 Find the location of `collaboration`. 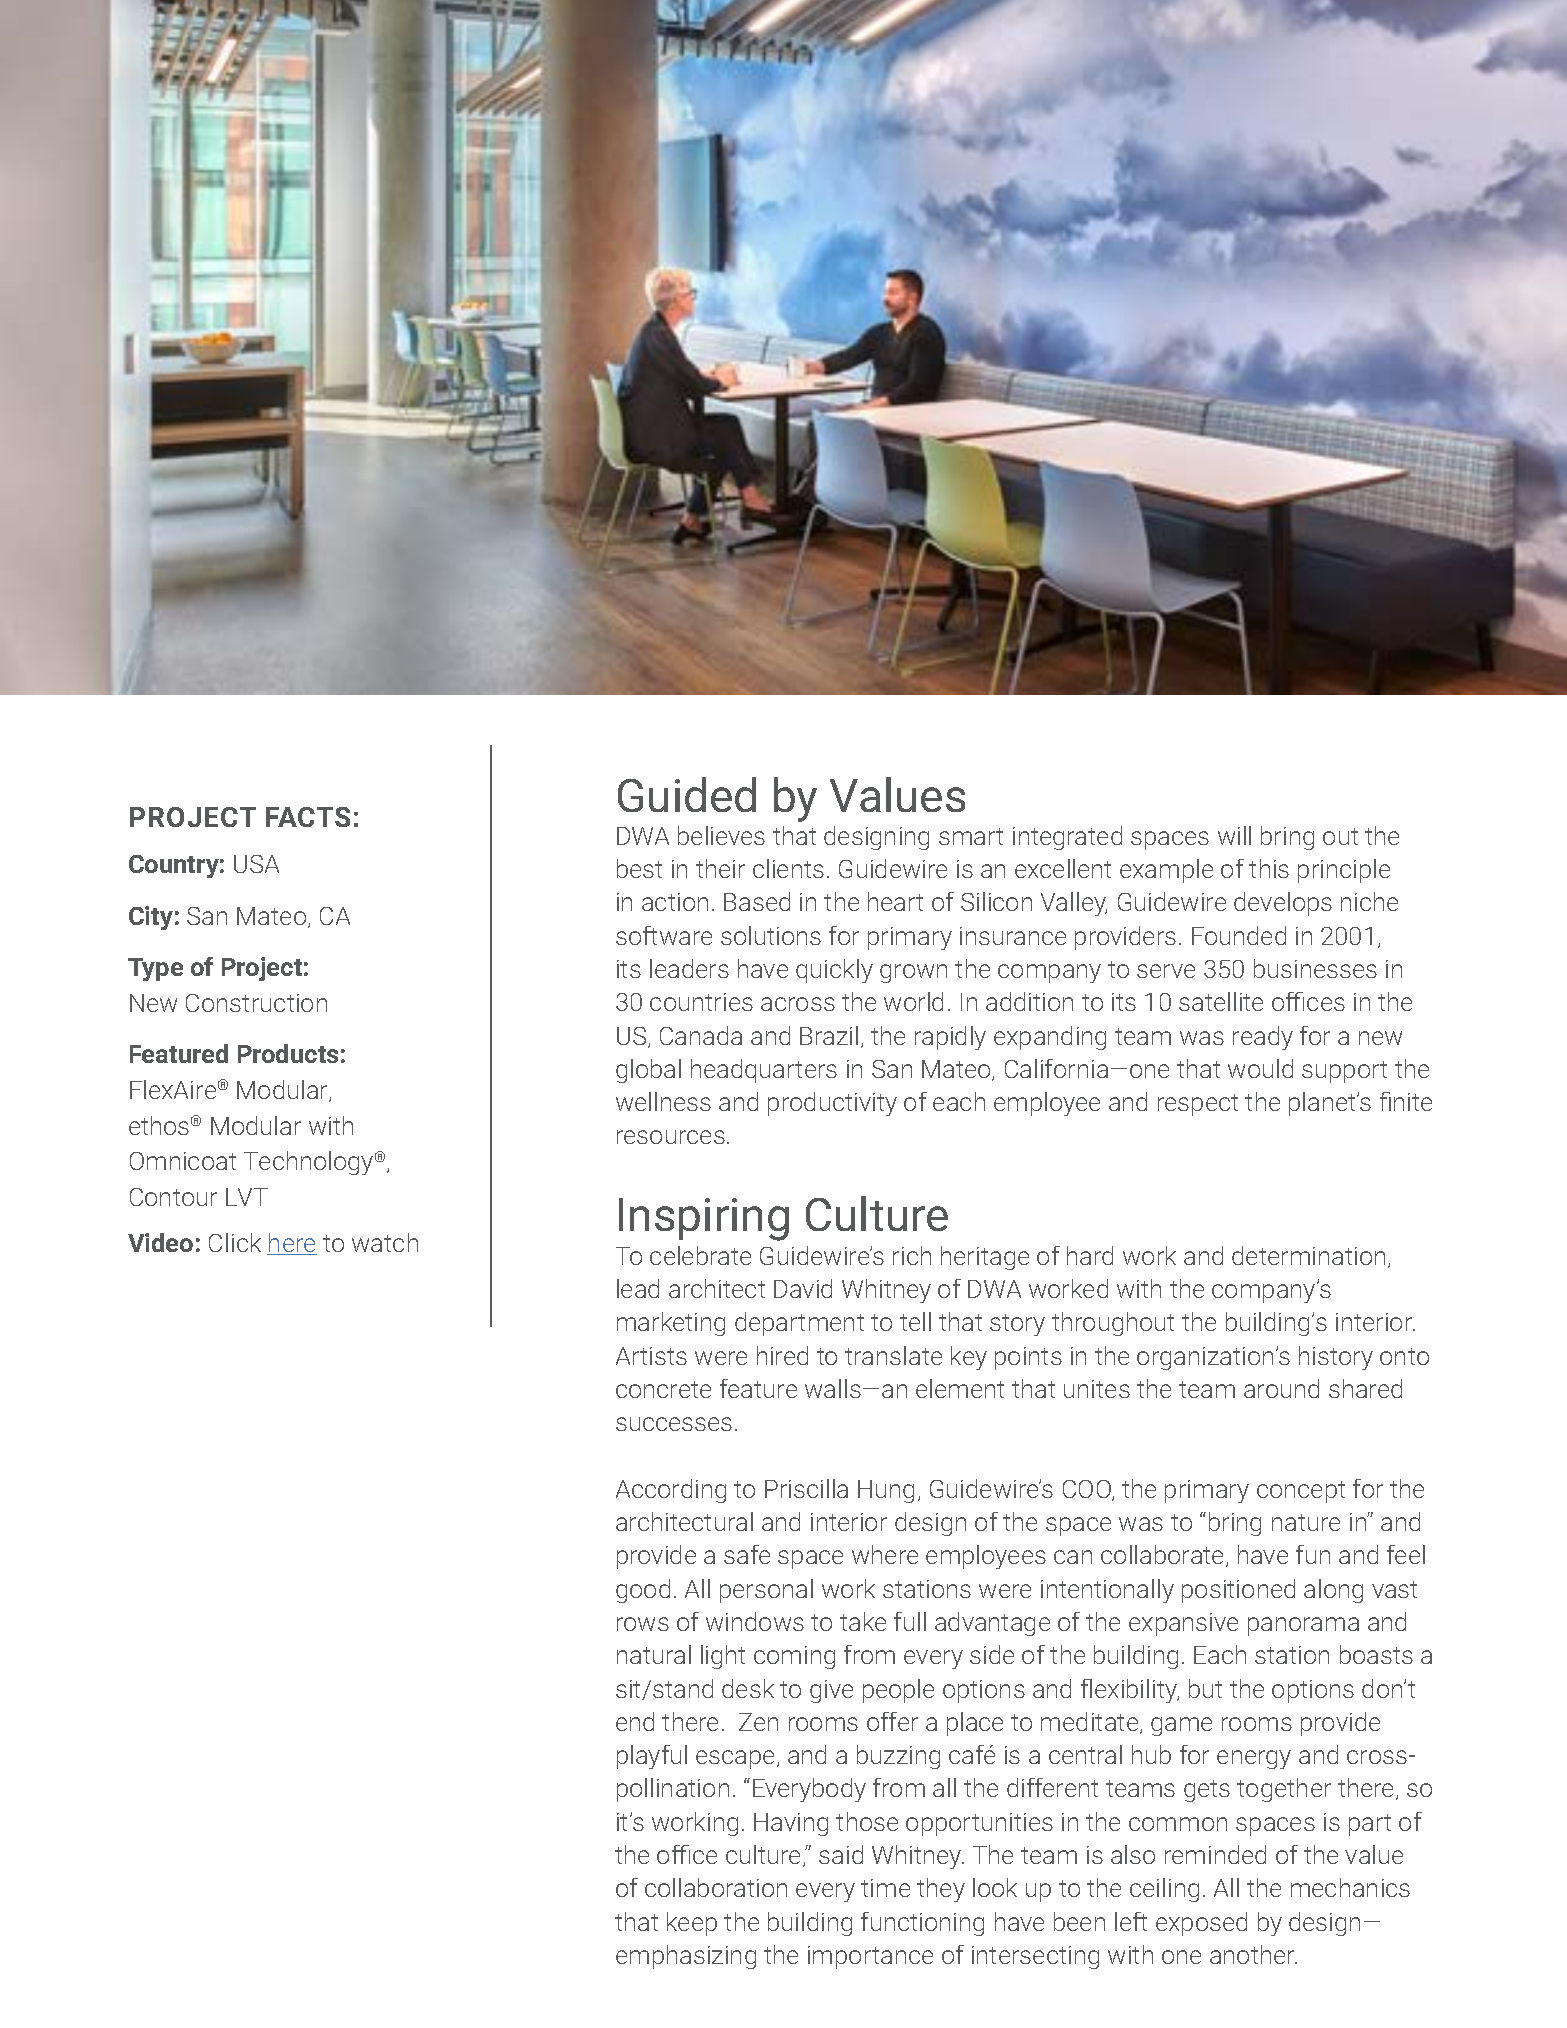

collaboration is located at coordinates (716, 1887).
